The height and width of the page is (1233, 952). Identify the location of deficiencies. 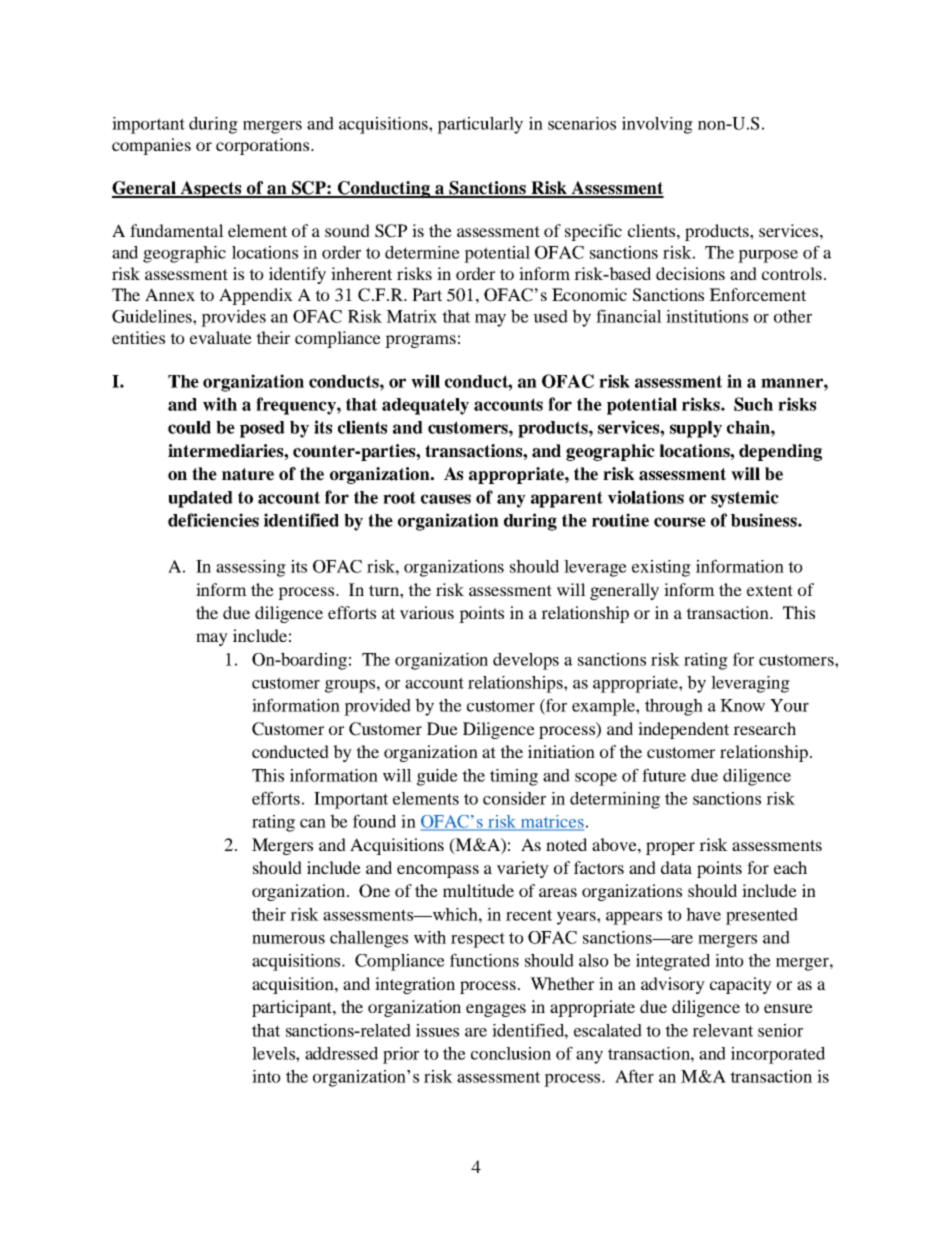
(213, 520).
